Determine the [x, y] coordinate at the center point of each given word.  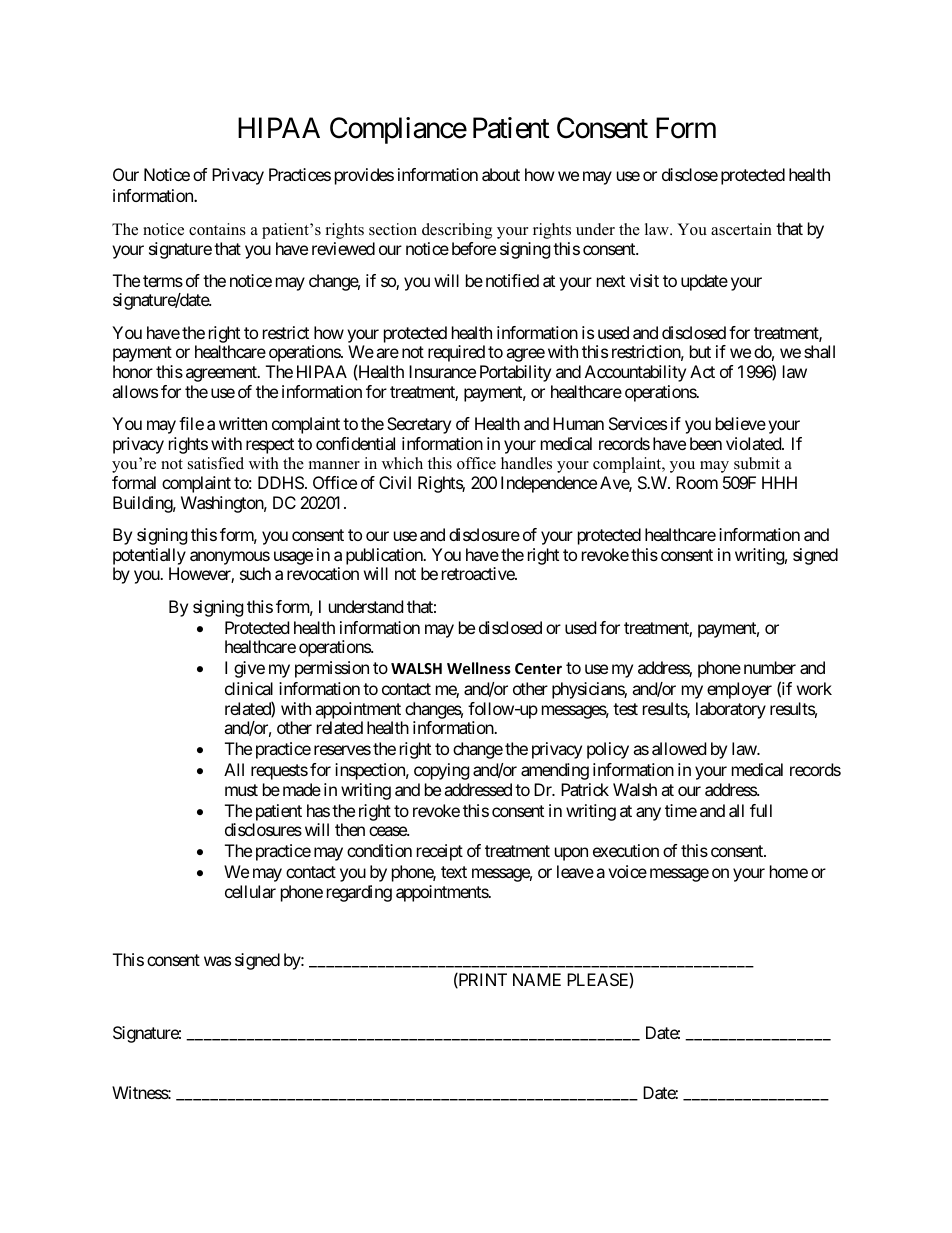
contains [217, 229]
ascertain [741, 229]
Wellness [479, 668]
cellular [250, 891]
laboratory [731, 710]
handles [526, 463]
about [501, 174]
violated [754, 443]
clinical [249, 688]
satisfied [216, 463]
